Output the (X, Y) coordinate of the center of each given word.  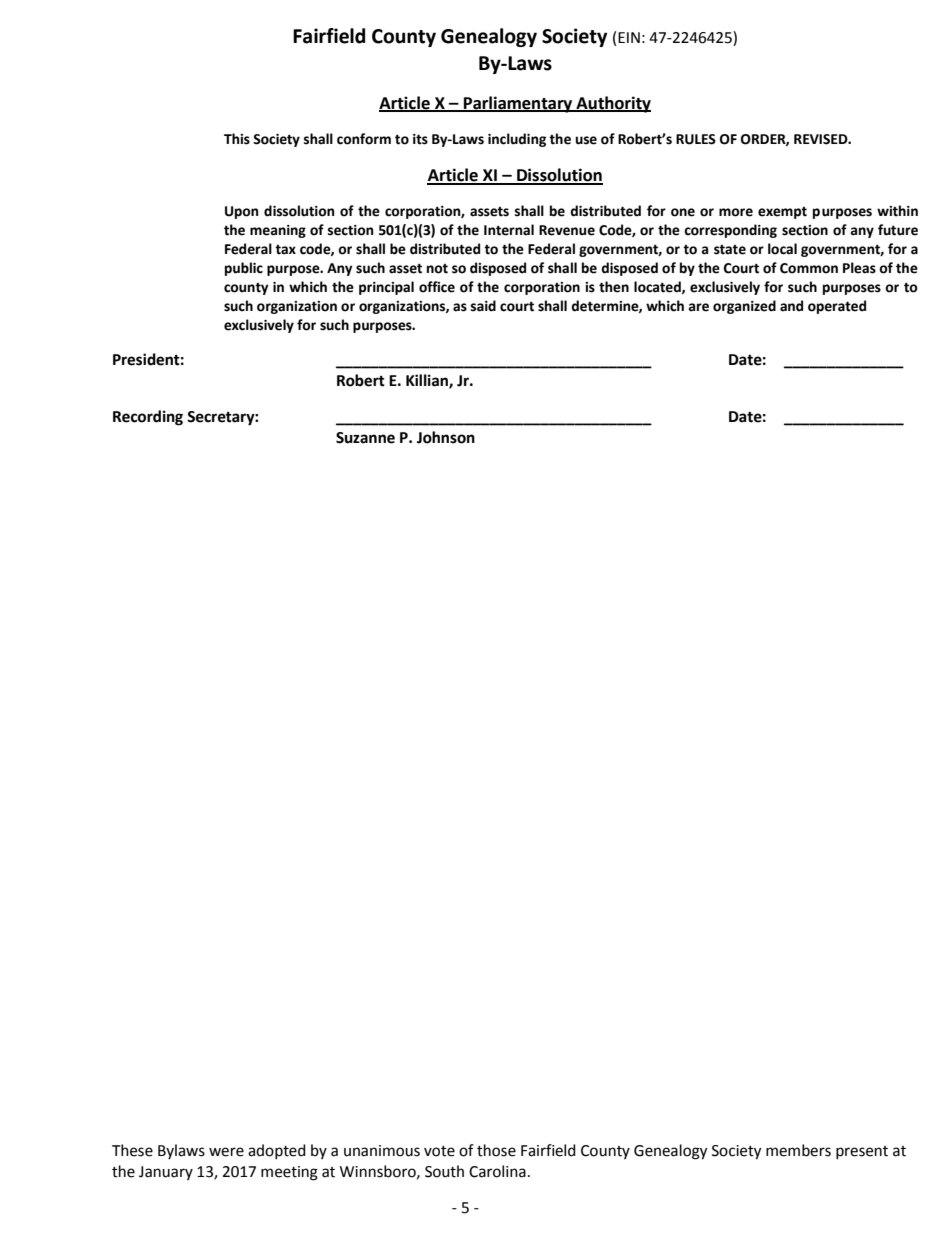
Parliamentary (518, 104)
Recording (148, 418)
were (226, 1152)
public (244, 269)
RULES (696, 139)
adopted (277, 1151)
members (798, 1150)
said (483, 306)
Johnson (446, 437)
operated (837, 307)
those (496, 1150)
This (237, 139)
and (791, 306)
